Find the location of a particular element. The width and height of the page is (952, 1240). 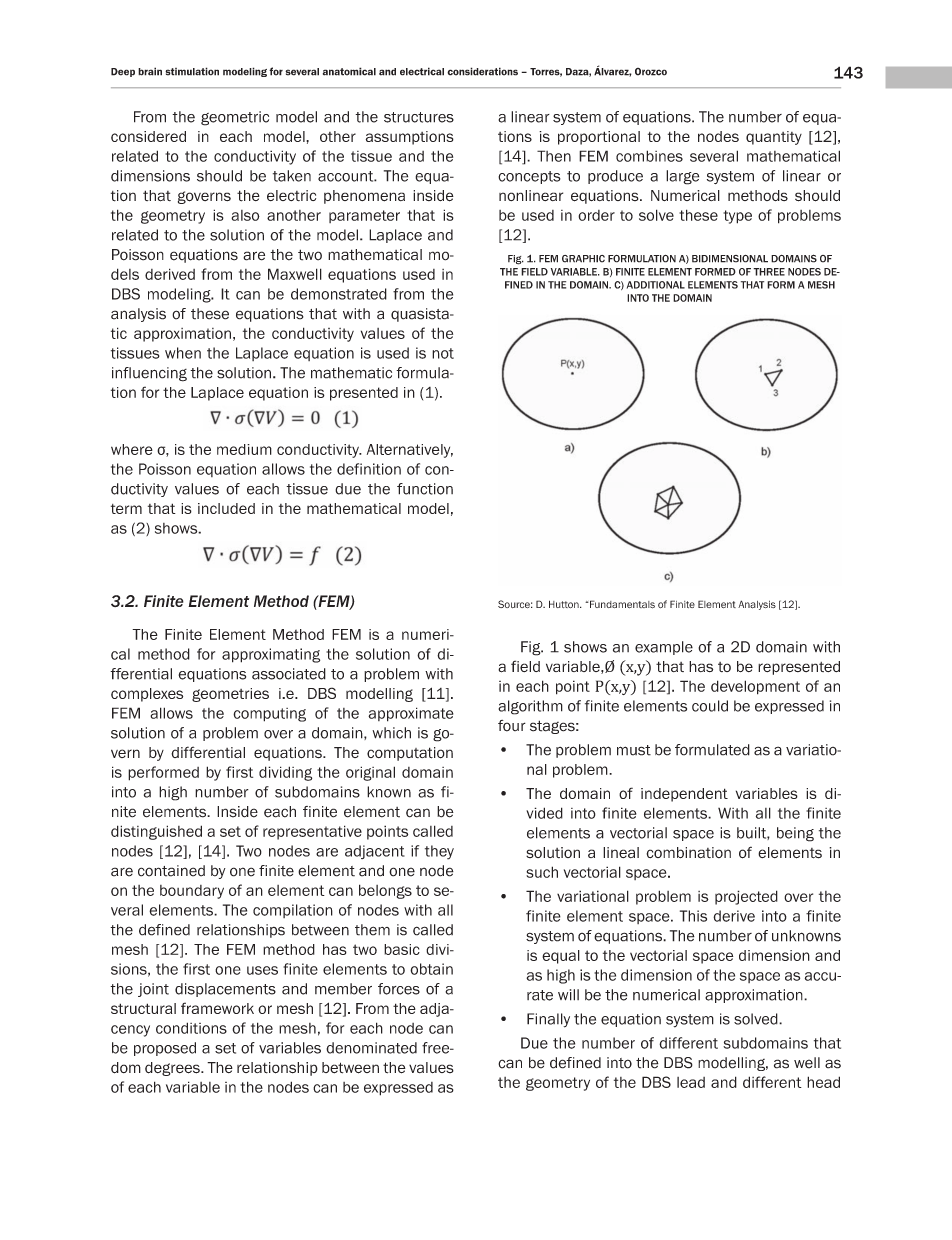

example is located at coordinates (664, 648).
